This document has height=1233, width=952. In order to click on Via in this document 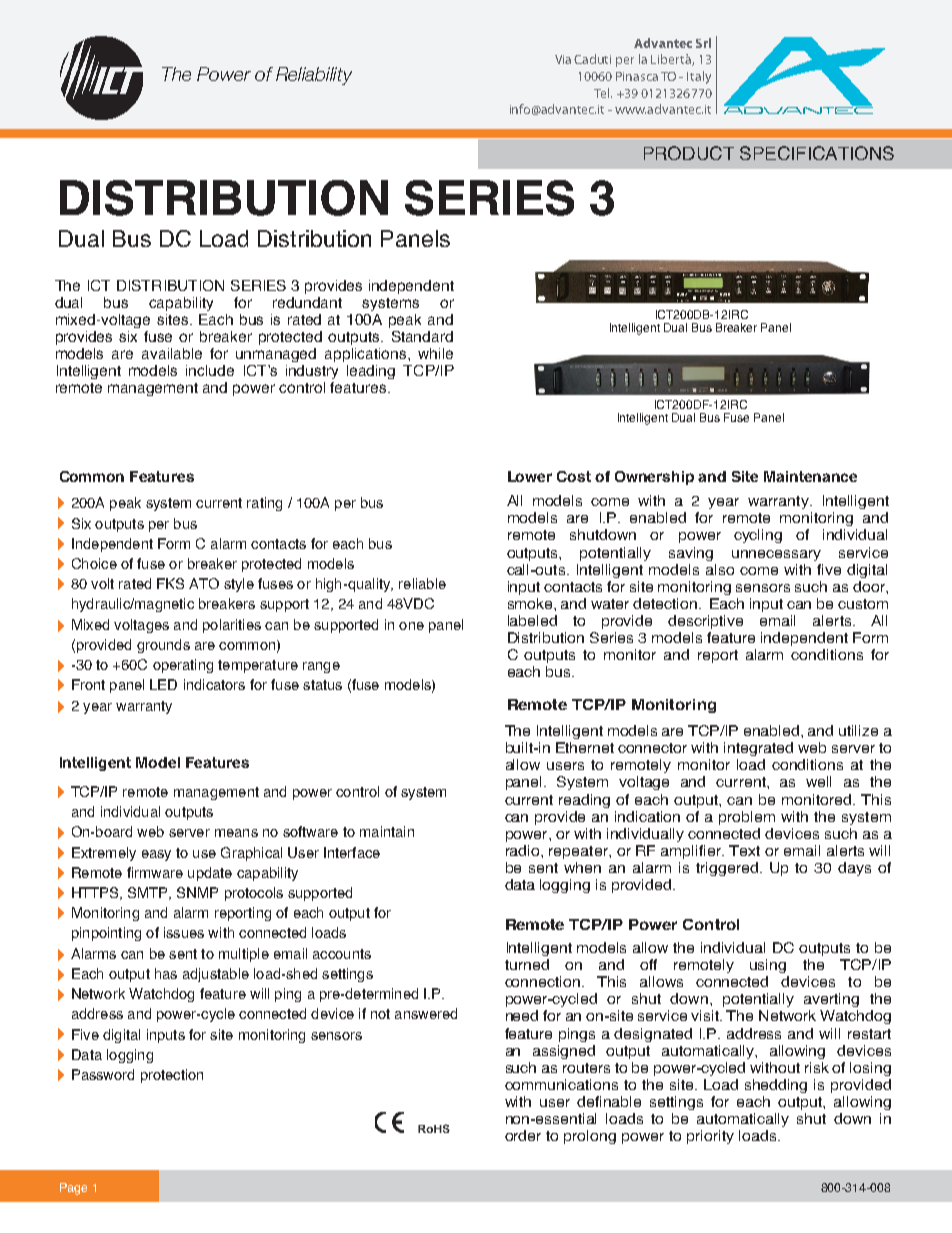, I will do `click(563, 59)`.
